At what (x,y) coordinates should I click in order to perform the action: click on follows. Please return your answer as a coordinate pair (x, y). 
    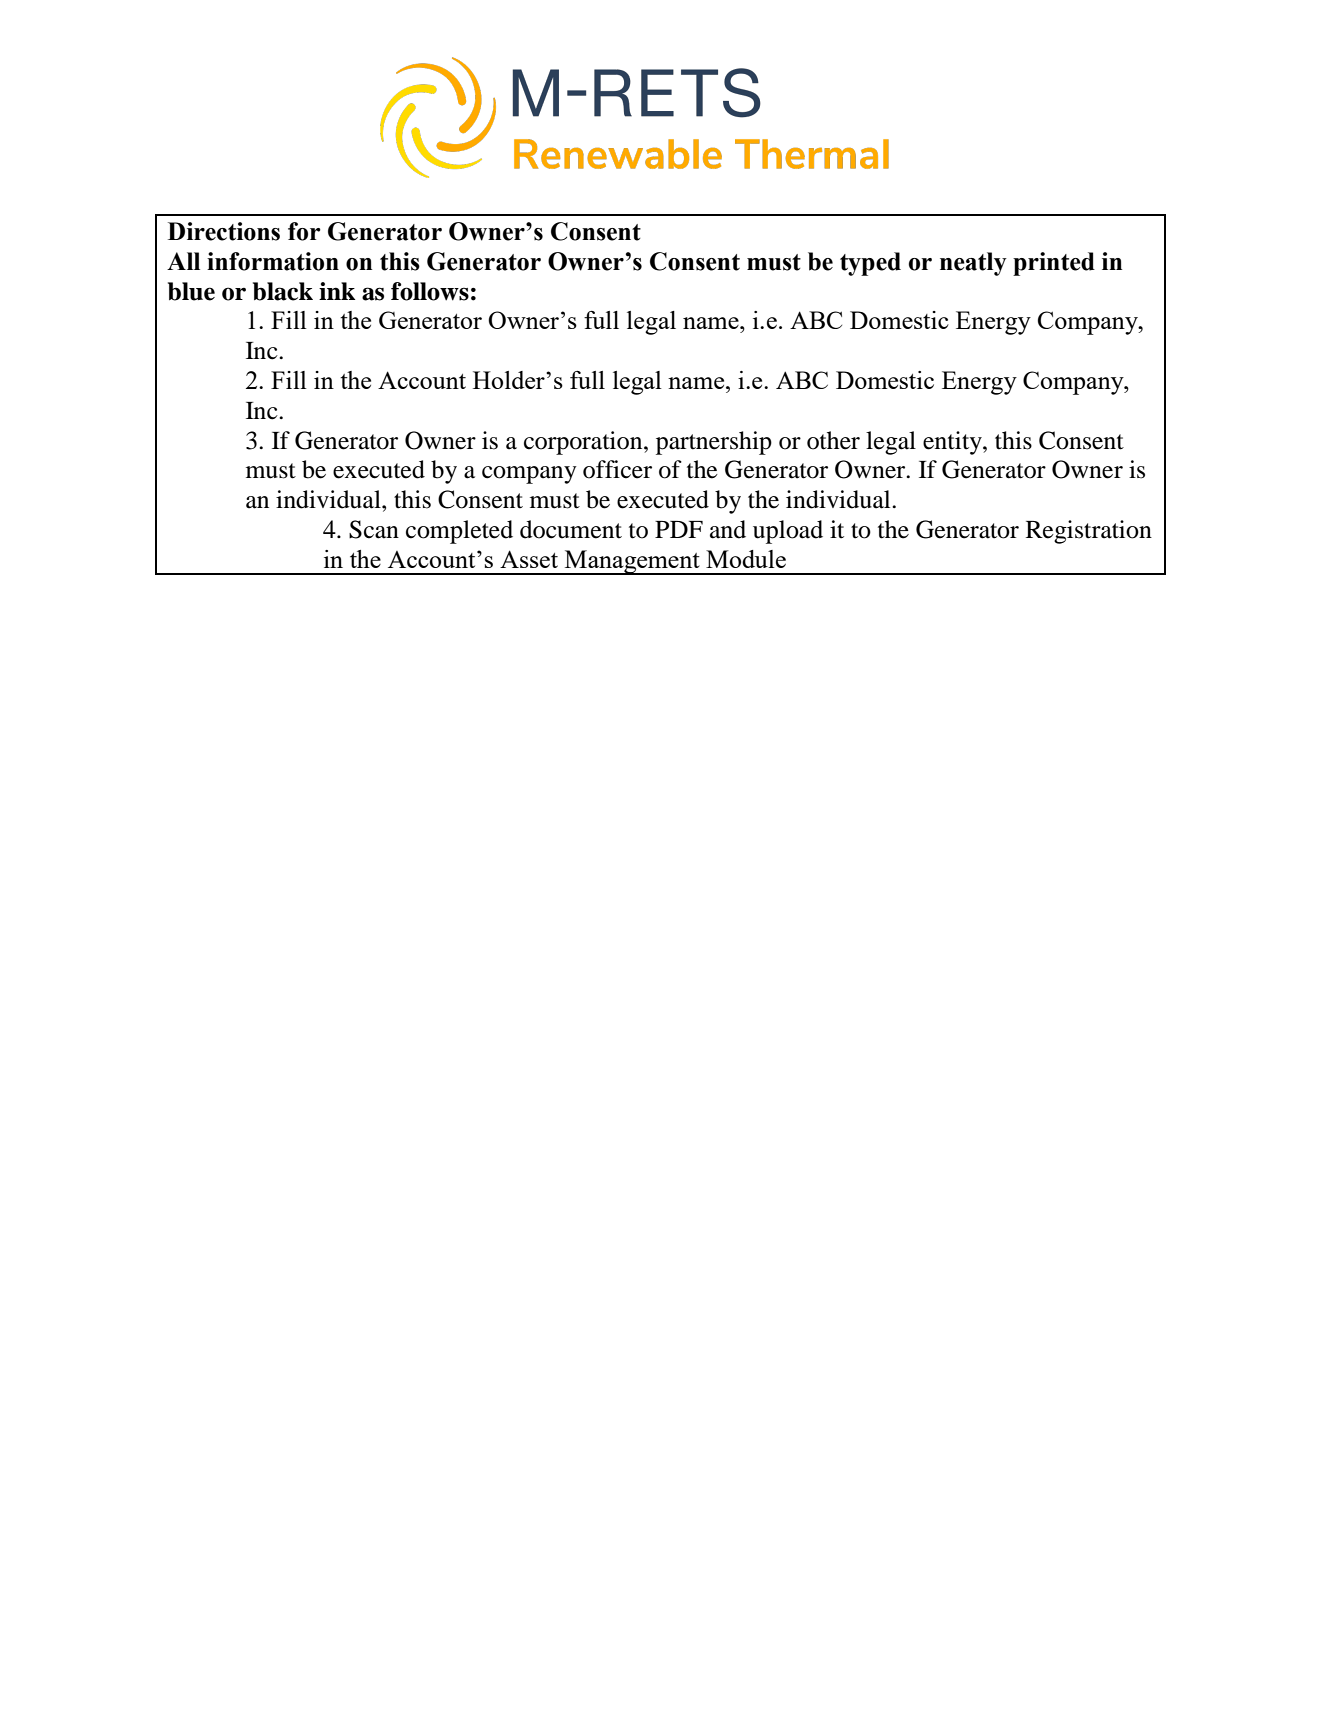
    Looking at the image, I should click on (430, 291).
